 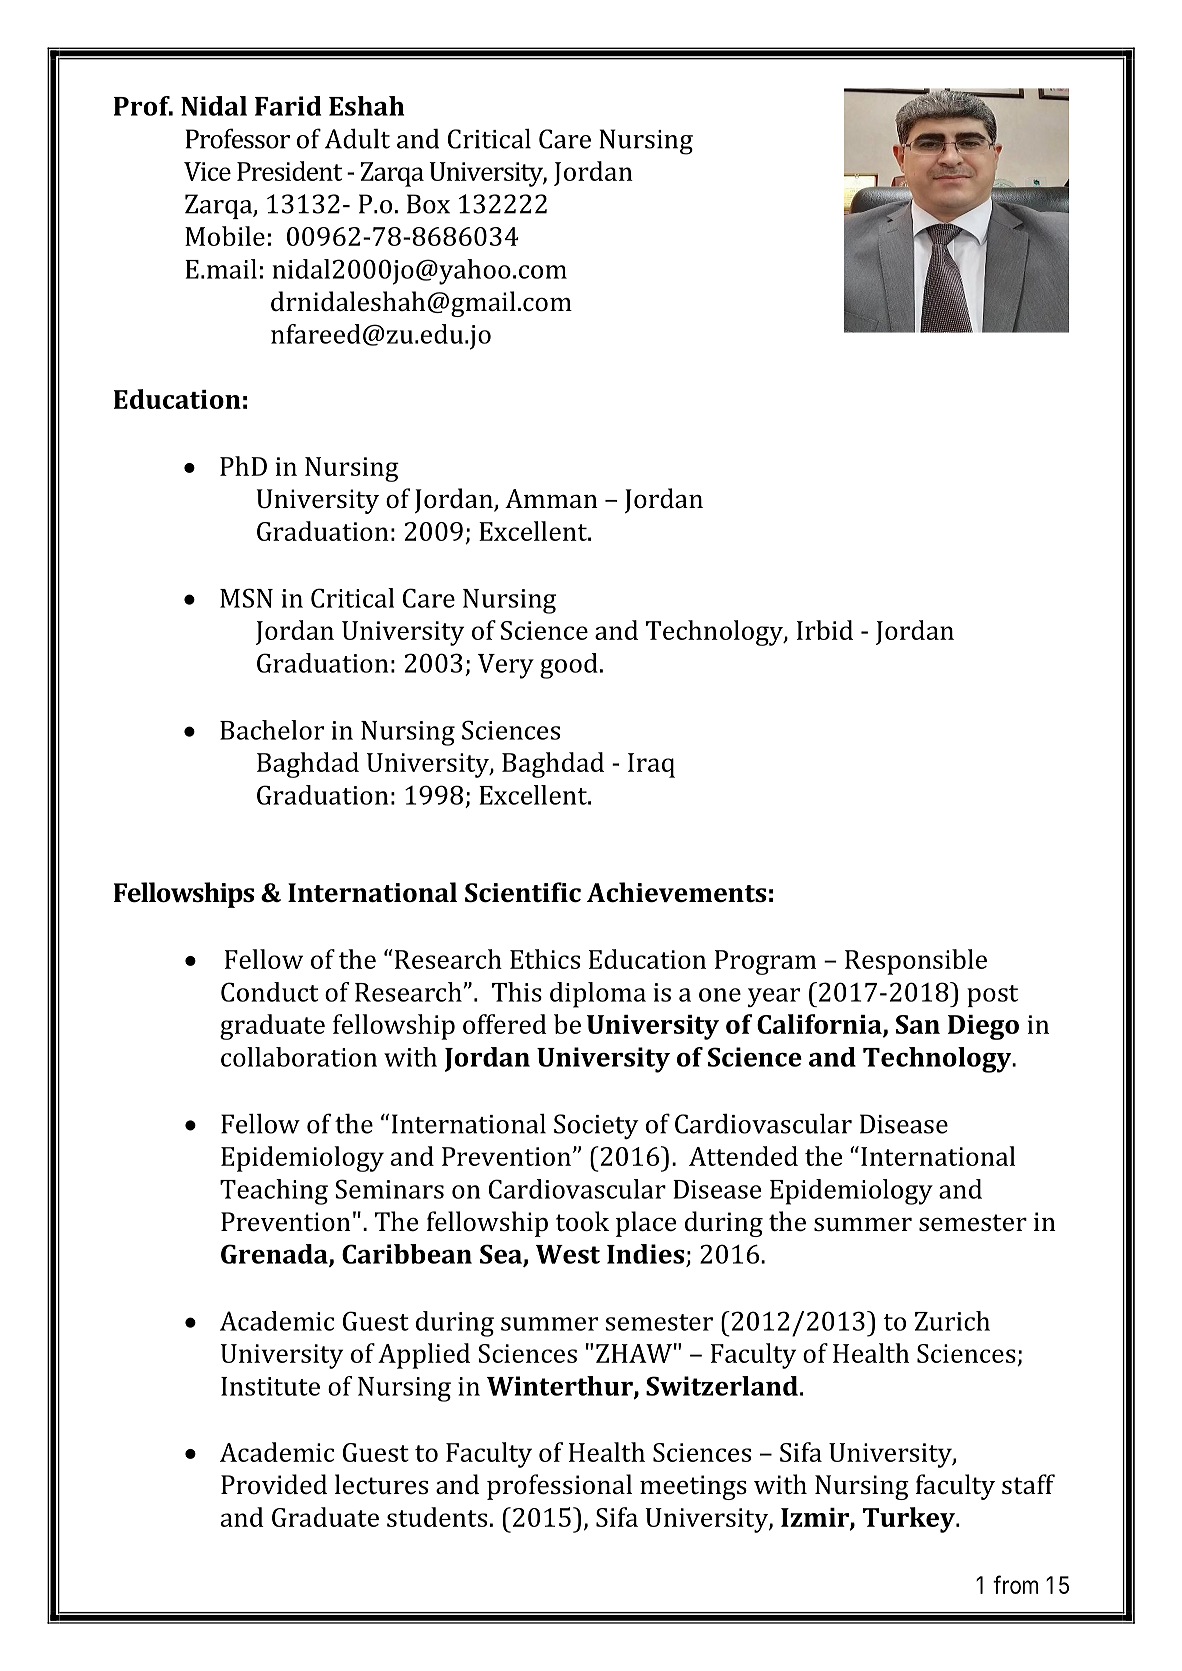 I want to click on Responsible, so click(x=916, y=962).
